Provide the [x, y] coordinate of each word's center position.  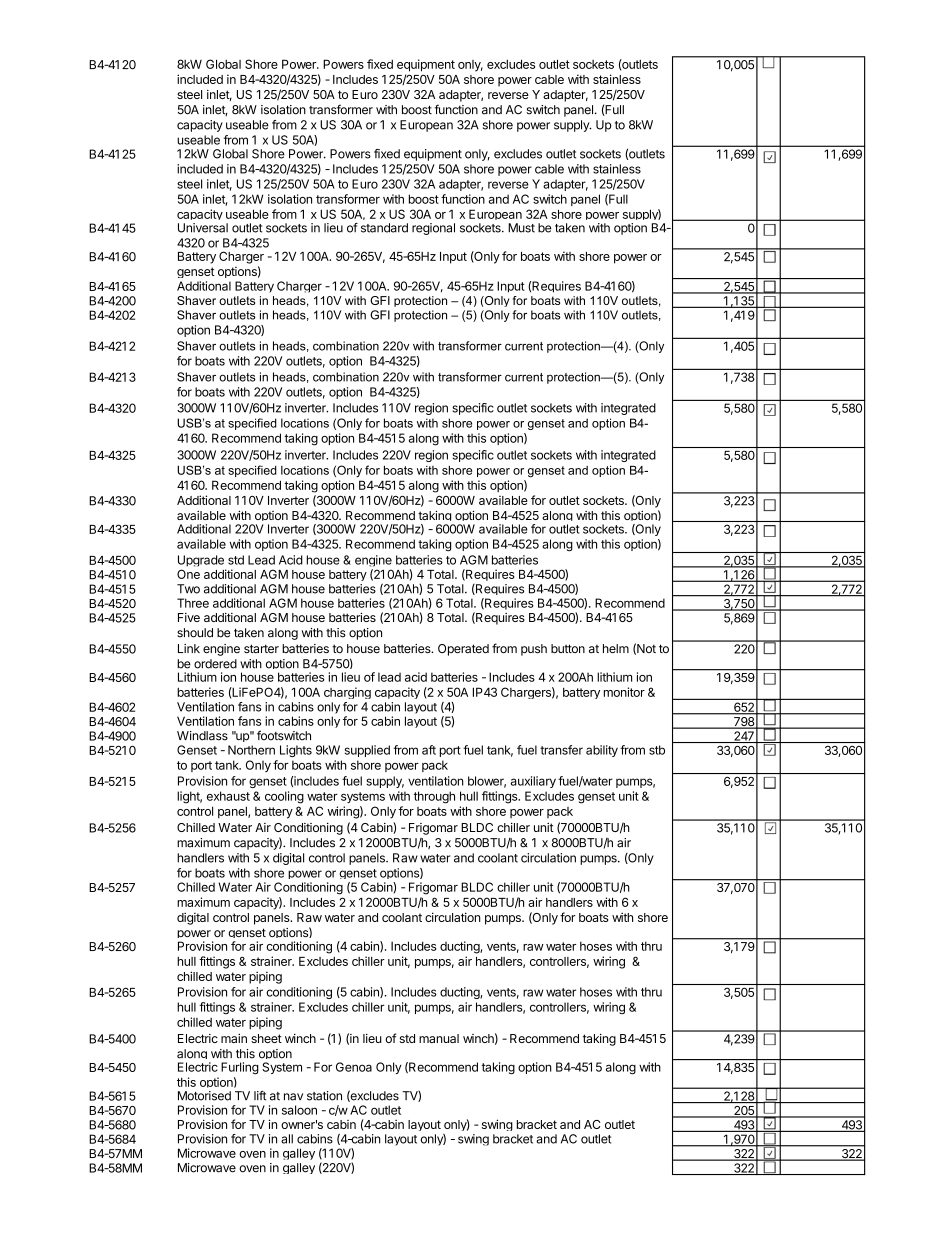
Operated [463, 650]
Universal [203, 228]
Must [521, 228]
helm [616, 648]
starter [261, 648]
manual [439, 1038]
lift [260, 1096]
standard [384, 228]
